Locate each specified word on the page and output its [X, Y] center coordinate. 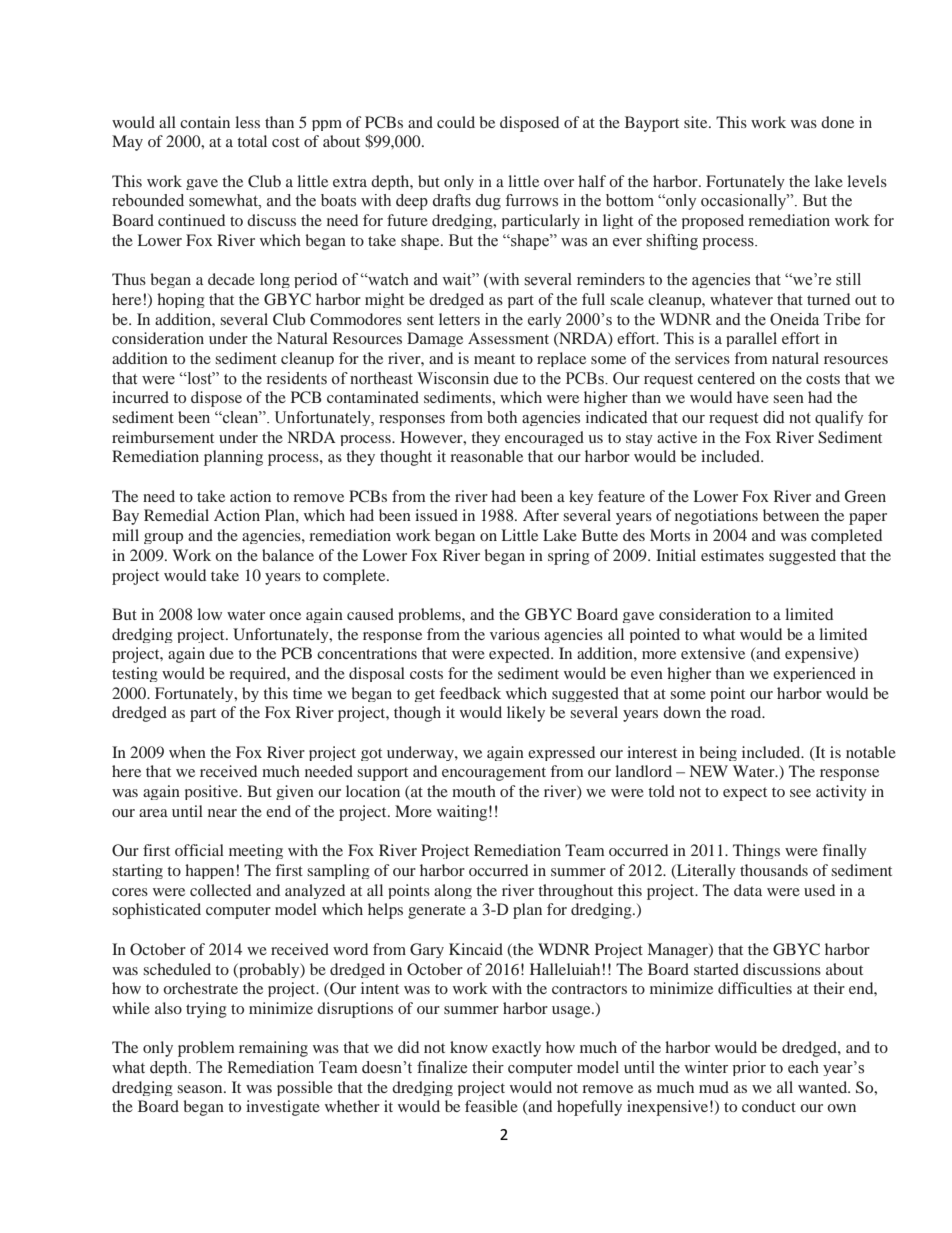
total [252, 141]
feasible [491, 1106]
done [837, 122]
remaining [273, 1049]
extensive [713, 653]
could [456, 122]
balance [288, 555]
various [515, 634]
